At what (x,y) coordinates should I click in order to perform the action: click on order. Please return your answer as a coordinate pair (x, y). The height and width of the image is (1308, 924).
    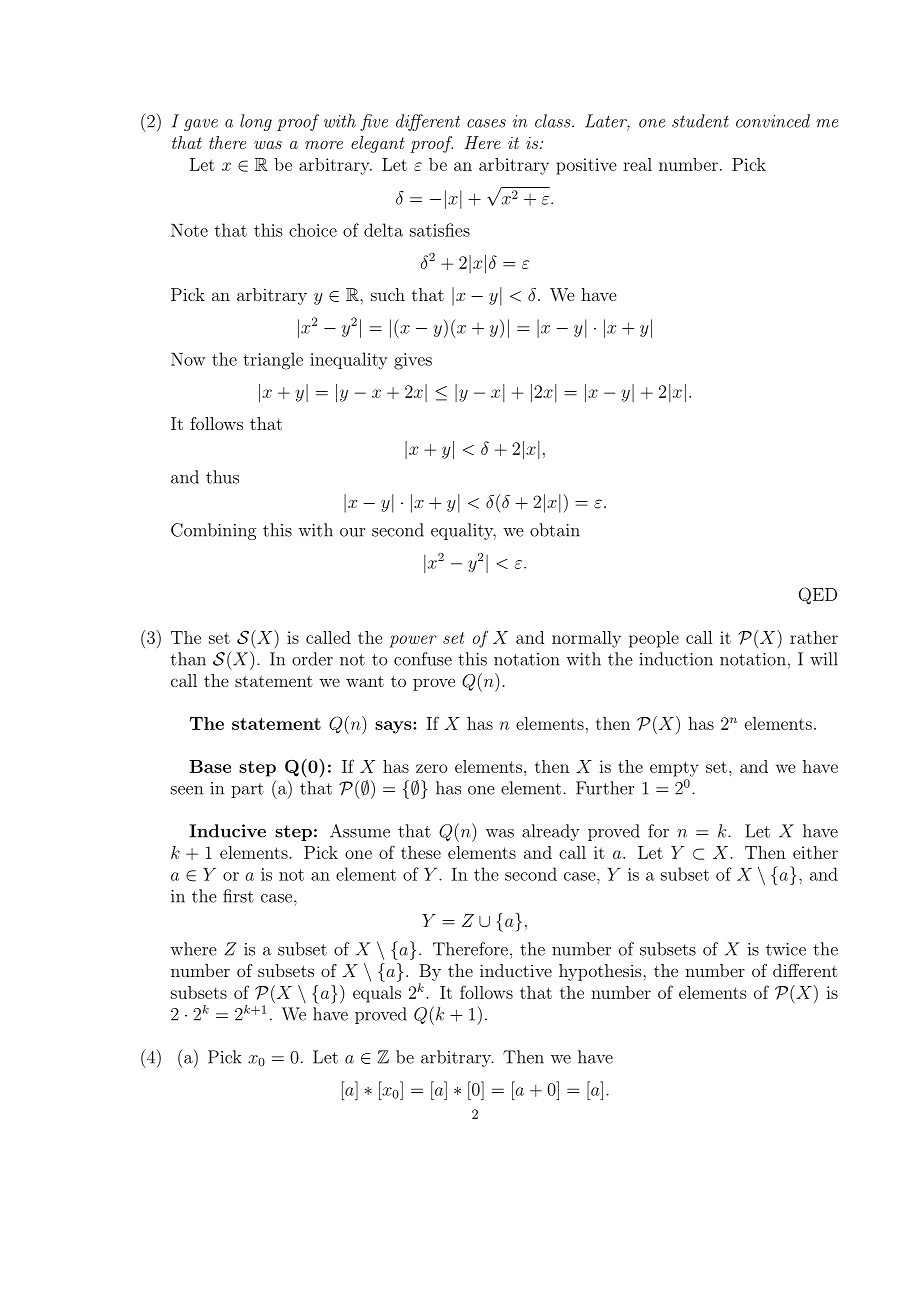
    Looking at the image, I should click on (312, 659).
